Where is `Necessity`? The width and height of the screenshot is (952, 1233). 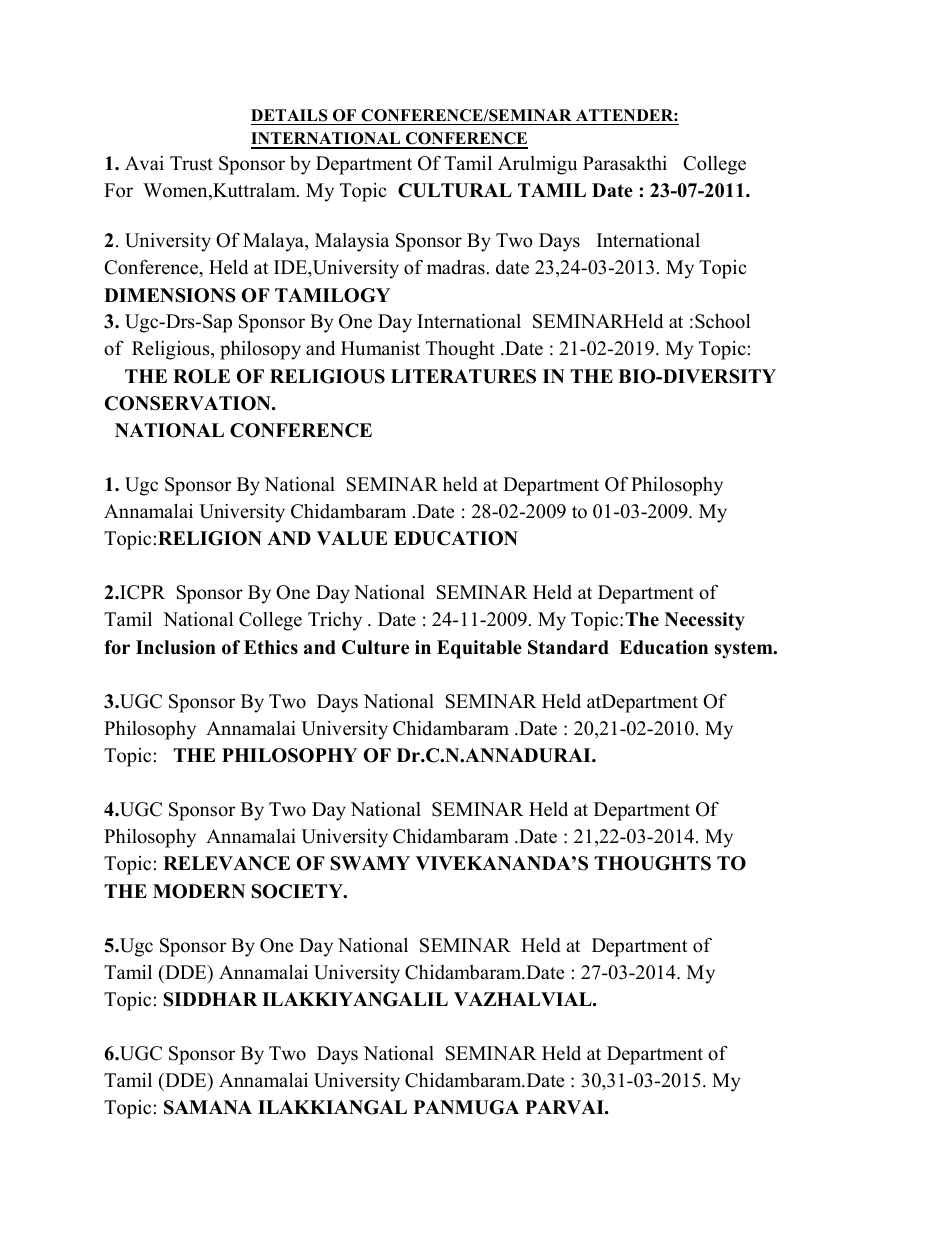 Necessity is located at coordinates (705, 621).
